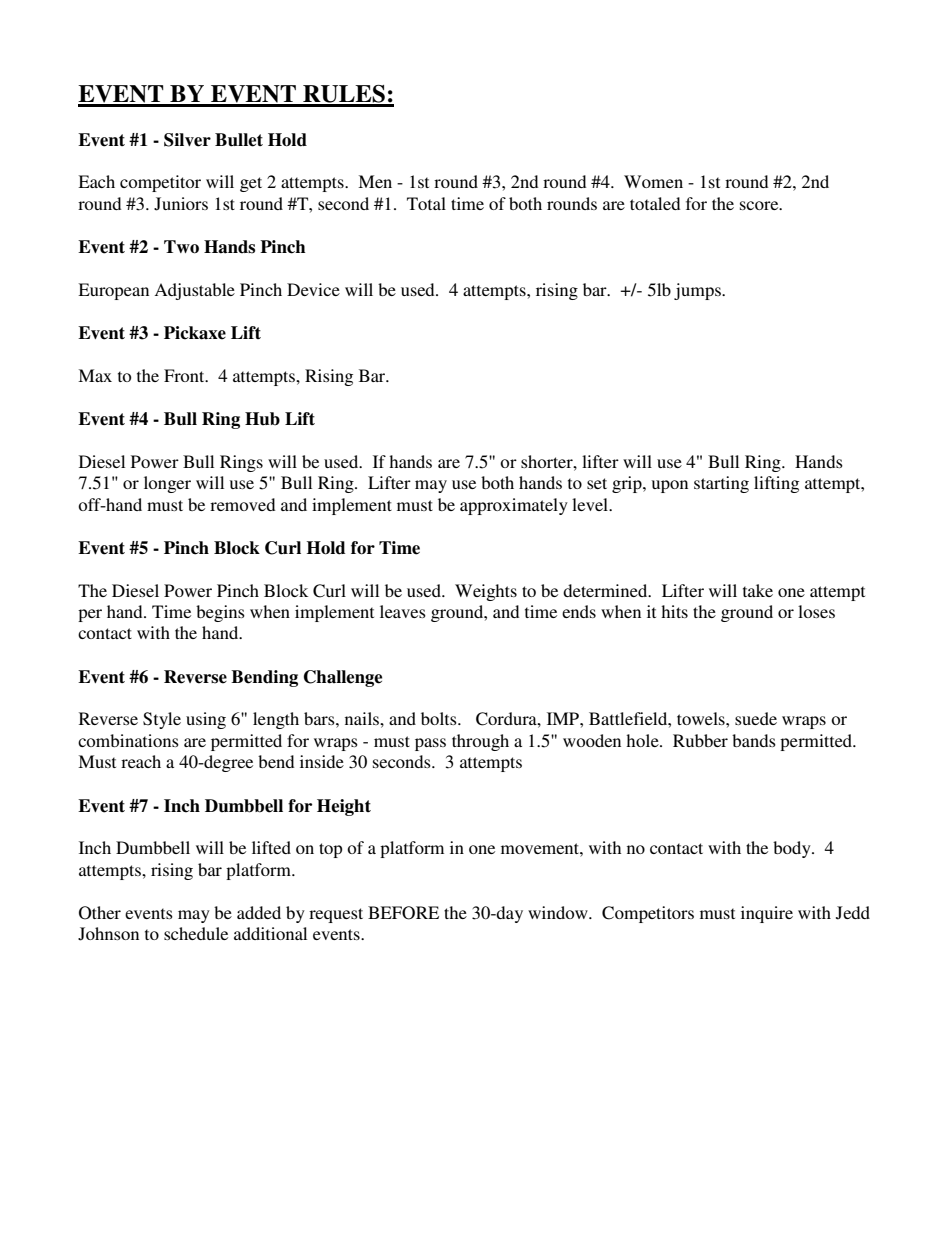  What do you see at coordinates (674, 611) in the page?
I see `hits` at bounding box center [674, 611].
